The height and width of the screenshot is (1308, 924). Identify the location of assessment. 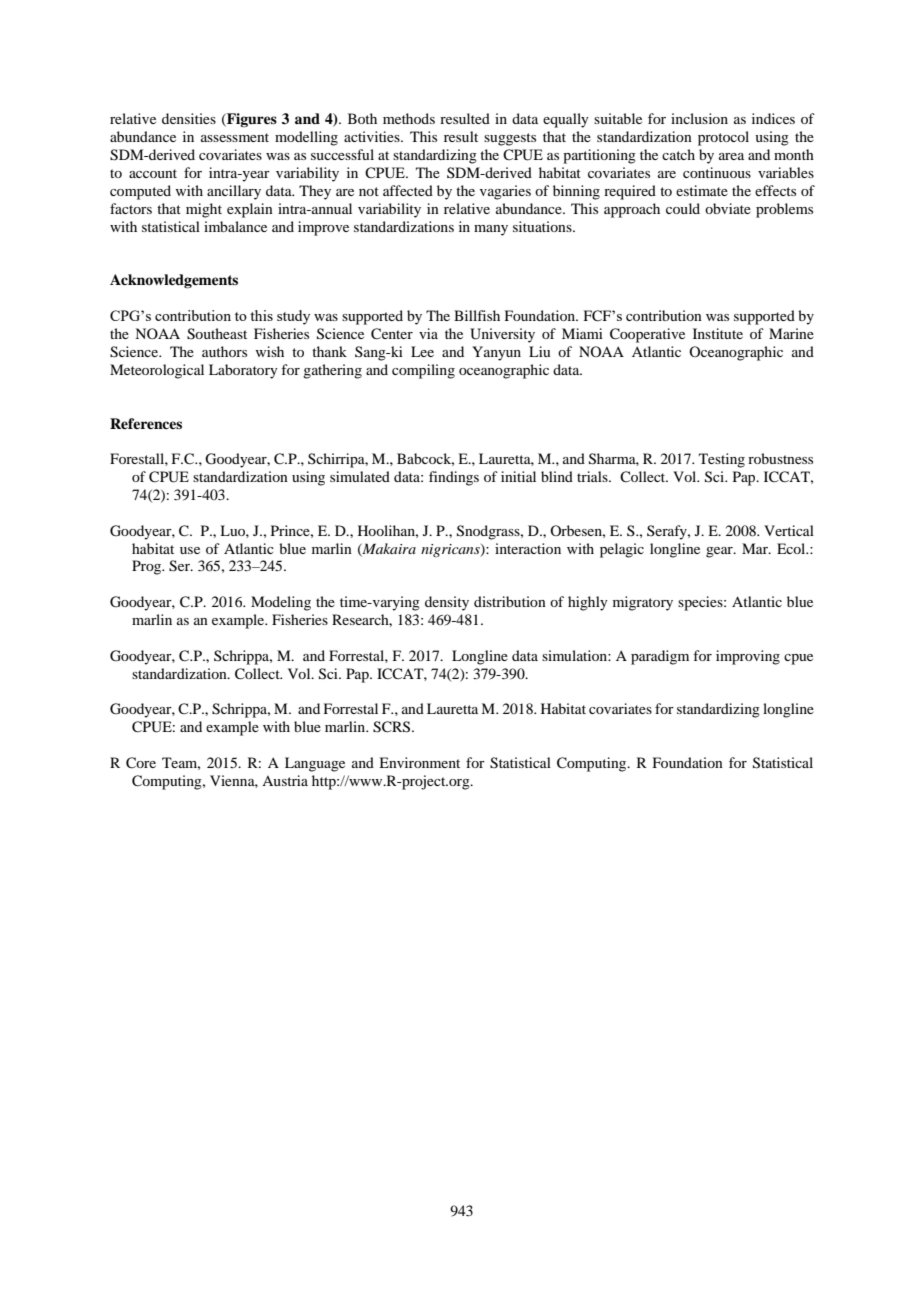
(235, 137).
